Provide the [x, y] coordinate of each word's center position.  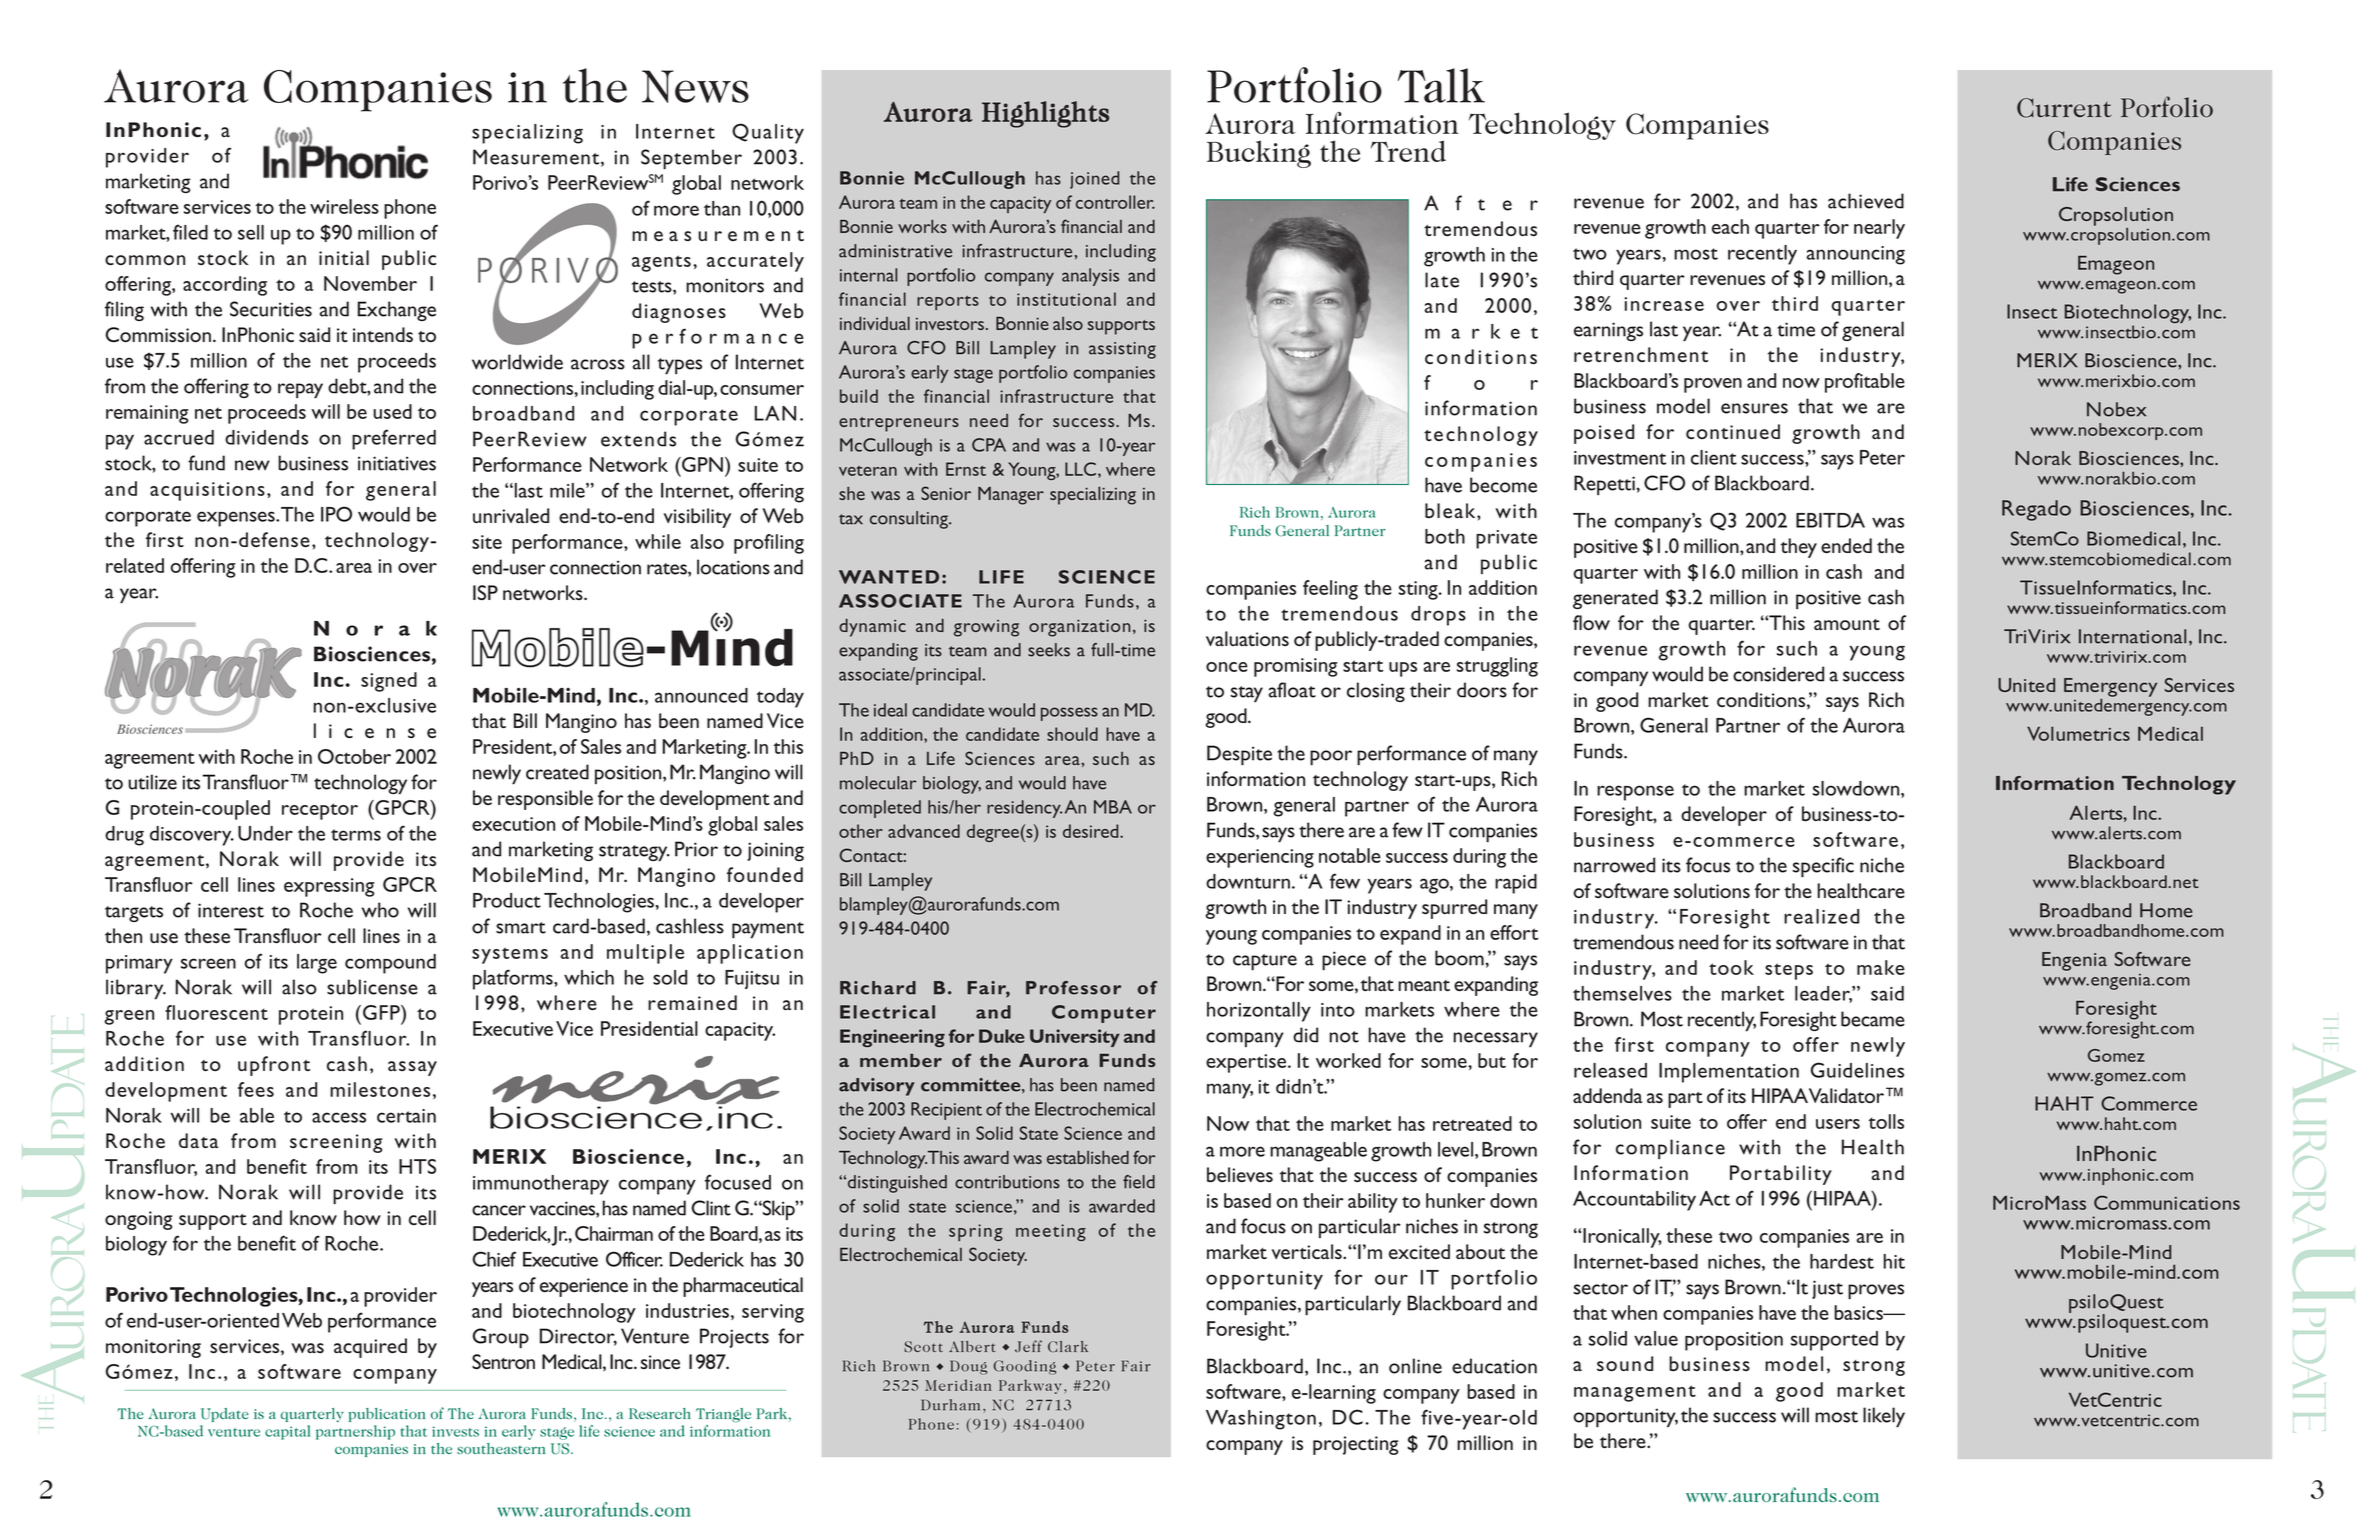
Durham [950, 1405]
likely [1884, 1417]
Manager [1011, 495]
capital [288, 1432]
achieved [1866, 201]
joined [1095, 180]
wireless [344, 206]
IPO [336, 514]
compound [390, 964]
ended [1846, 545]
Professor [1073, 988]
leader [1824, 994]
